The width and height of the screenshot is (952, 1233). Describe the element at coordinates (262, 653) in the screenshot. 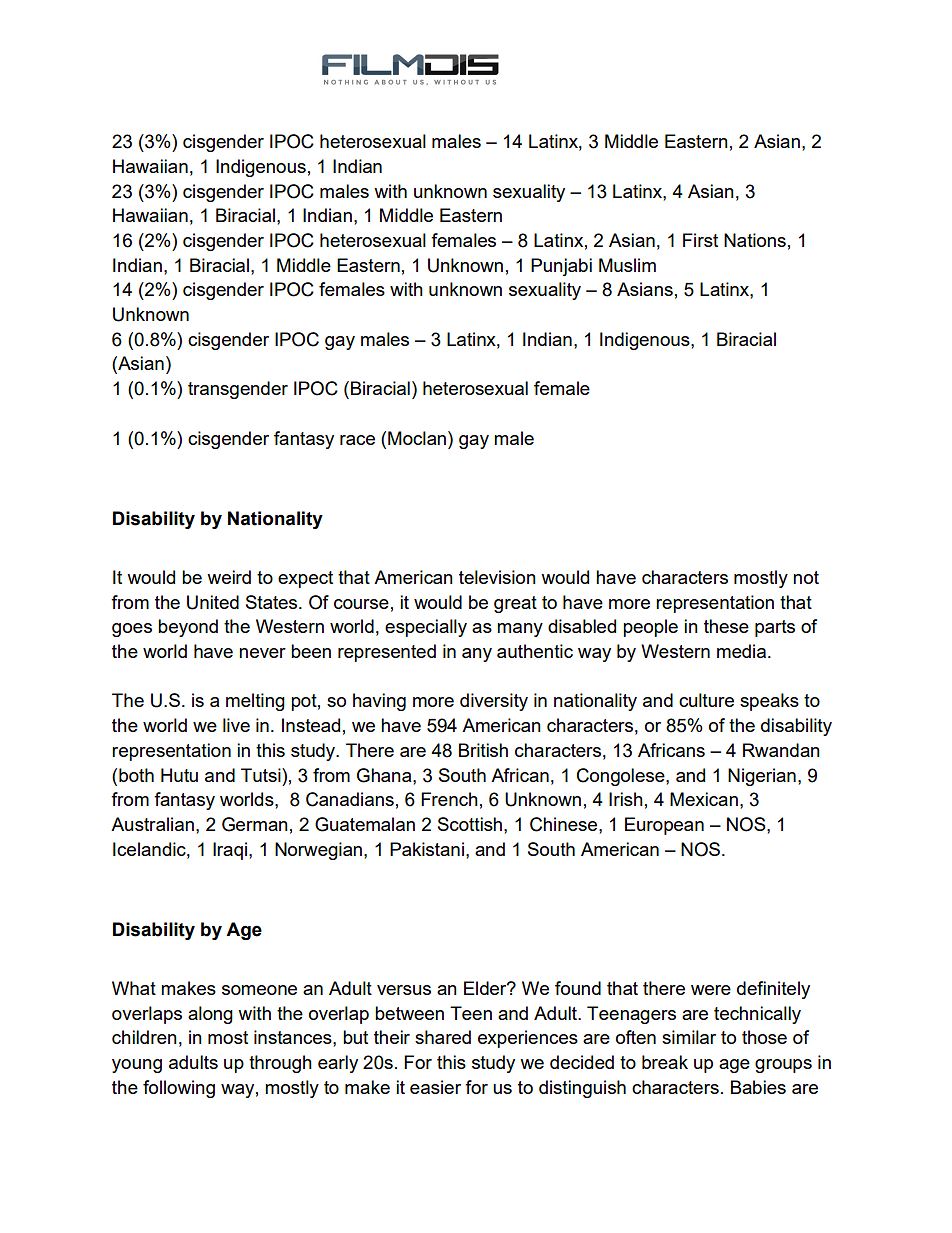

I see `never` at that location.
